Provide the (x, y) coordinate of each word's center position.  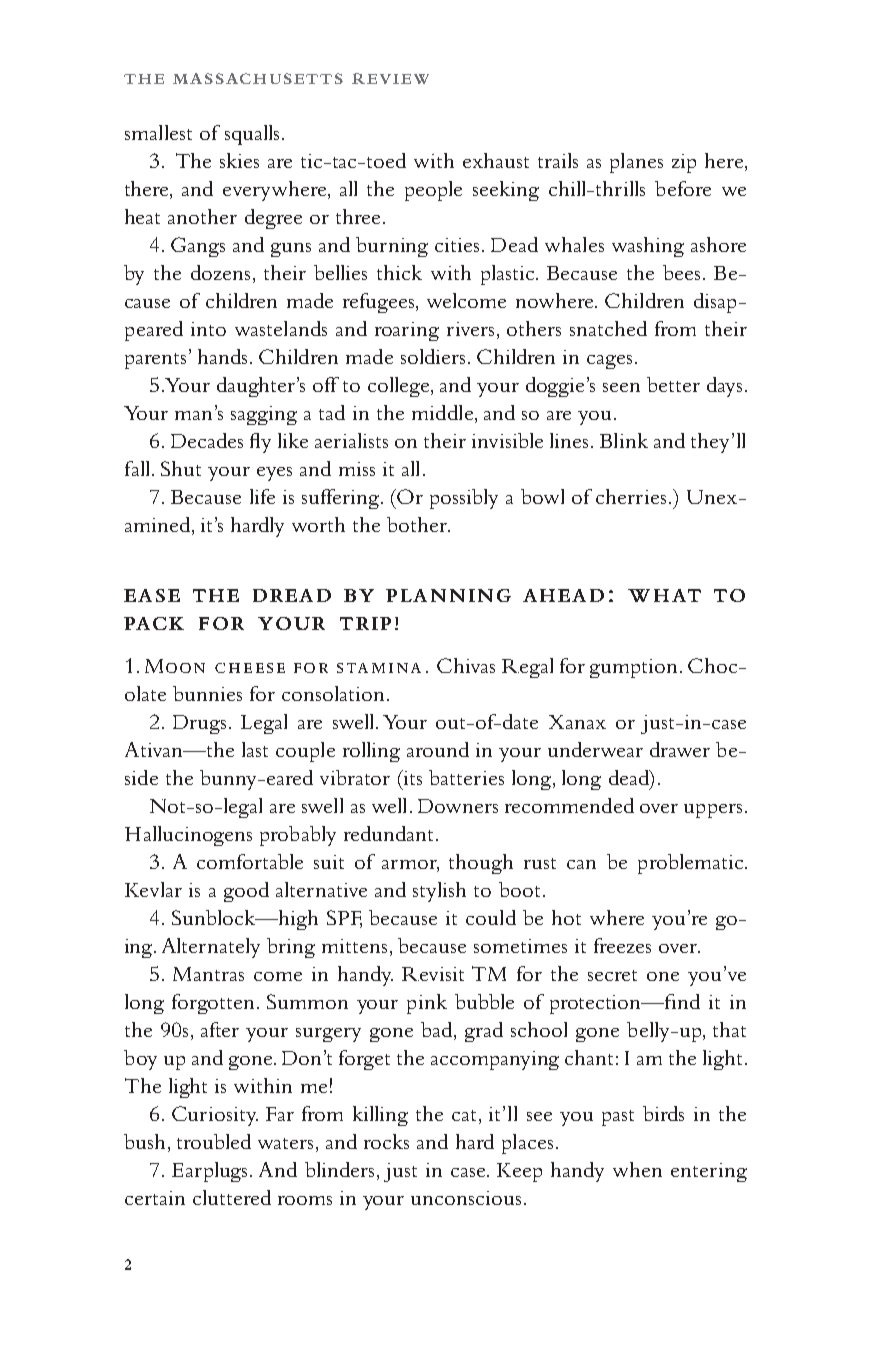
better (673, 384)
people (433, 191)
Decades (207, 440)
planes (636, 163)
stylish (439, 892)
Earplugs (211, 1172)
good (246, 892)
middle (442, 412)
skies (239, 160)
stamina (379, 668)
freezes (622, 945)
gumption (635, 668)
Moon (175, 666)
